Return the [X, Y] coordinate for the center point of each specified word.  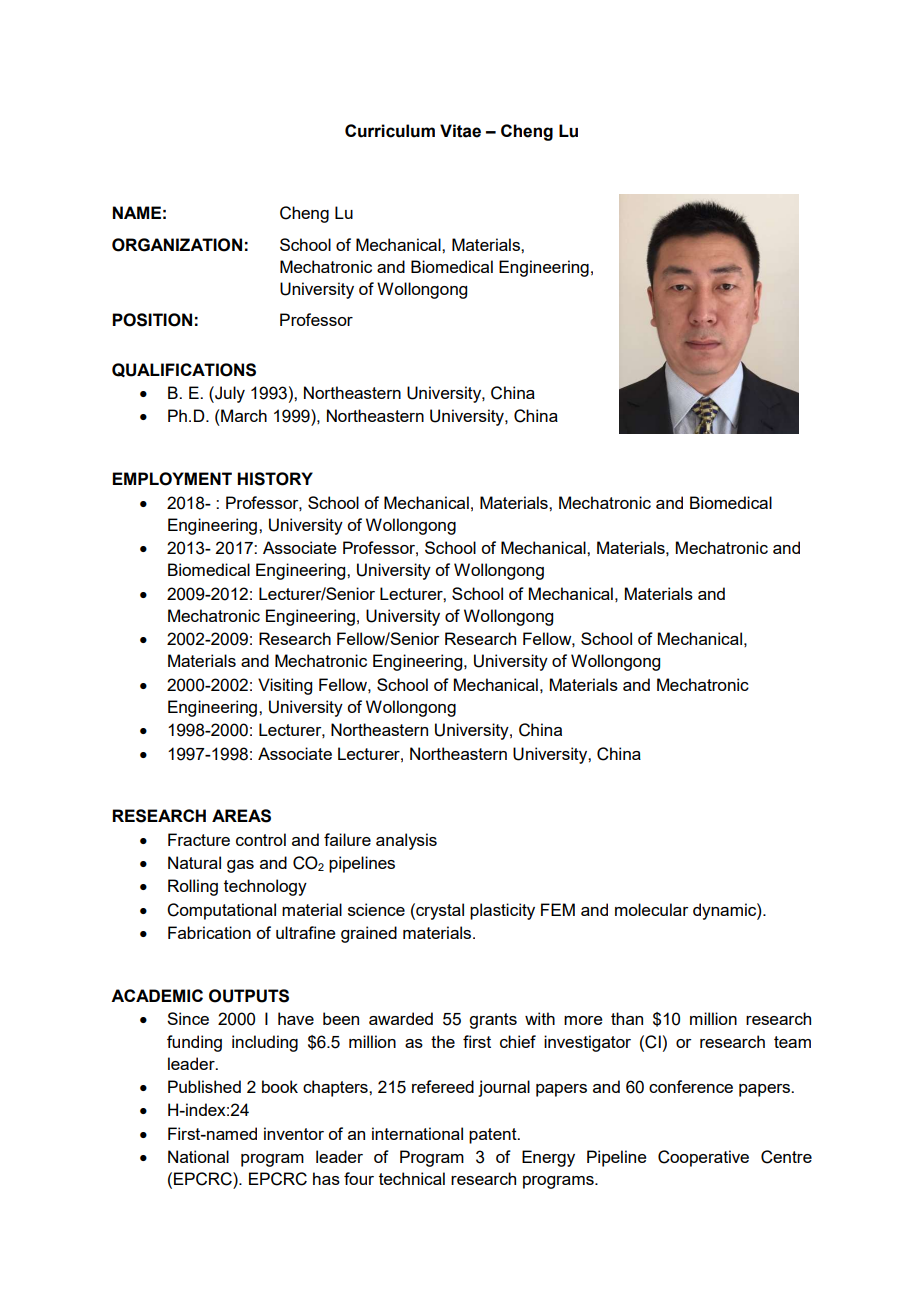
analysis [406, 841]
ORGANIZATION [177, 245]
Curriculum [390, 131]
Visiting [285, 686]
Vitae [460, 131]
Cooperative [703, 1158]
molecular [652, 909]
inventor [294, 1133]
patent [494, 1136]
